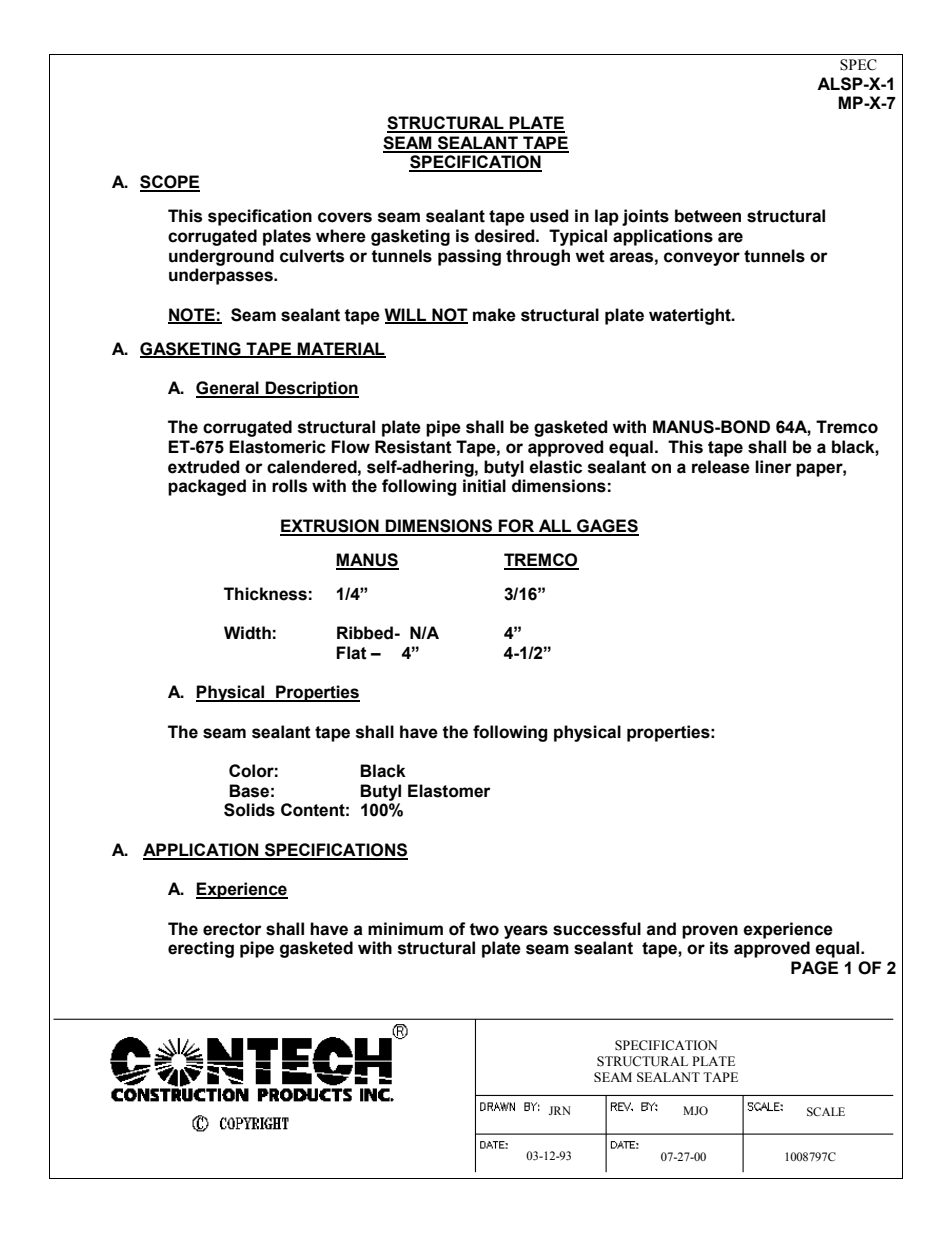 This screenshot has height=1233, width=952. I want to click on erecting, so click(201, 949).
